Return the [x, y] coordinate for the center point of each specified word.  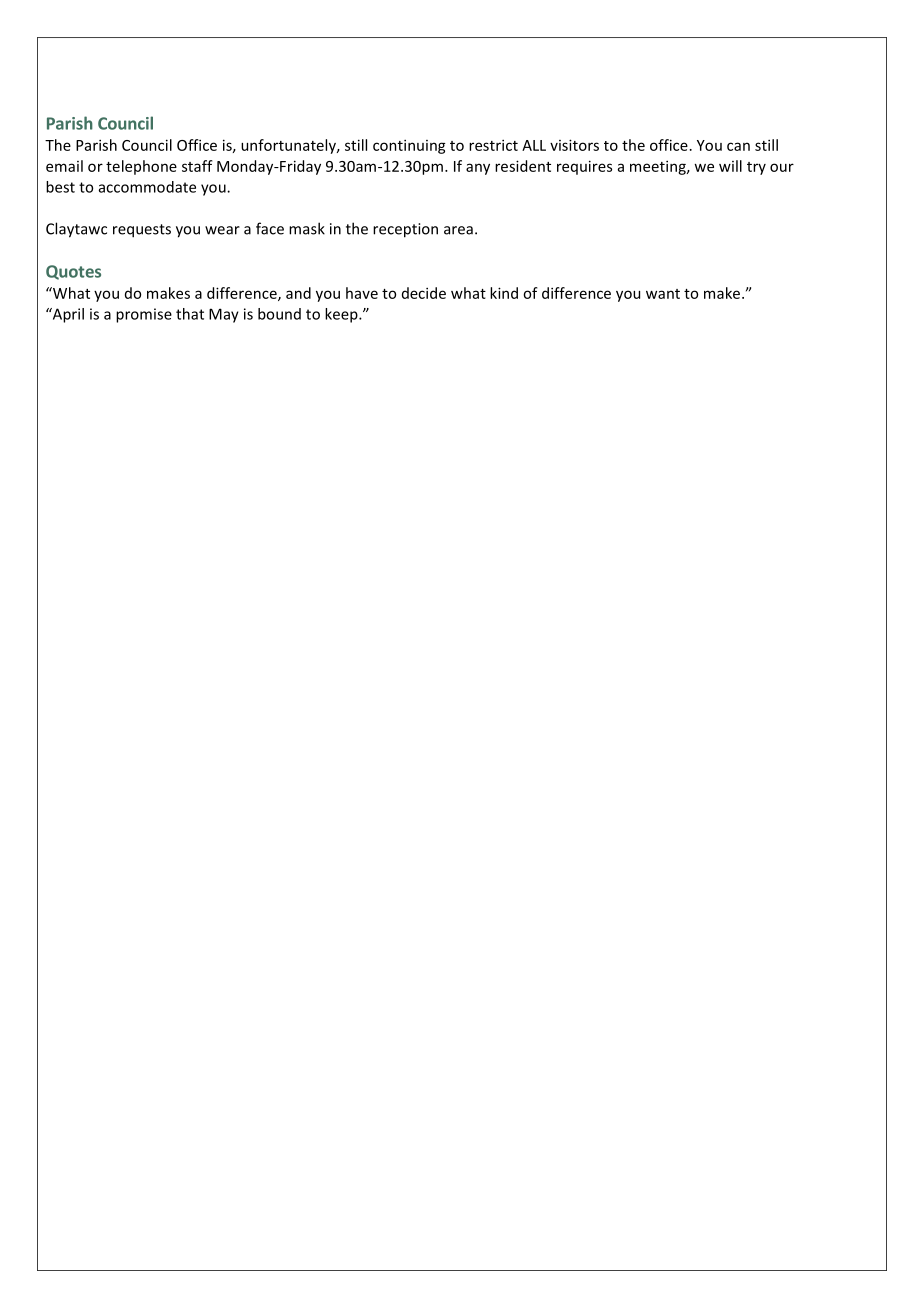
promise [144, 315]
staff [197, 166]
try [756, 168]
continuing [409, 146]
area [458, 230]
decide [424, 293]
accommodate [147, 187]
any [478, 169]
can [738, 146]
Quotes [73, 272]
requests [142, 231]
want [663, 294]
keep [342, 315]
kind [504, 293]
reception [405, 230]
